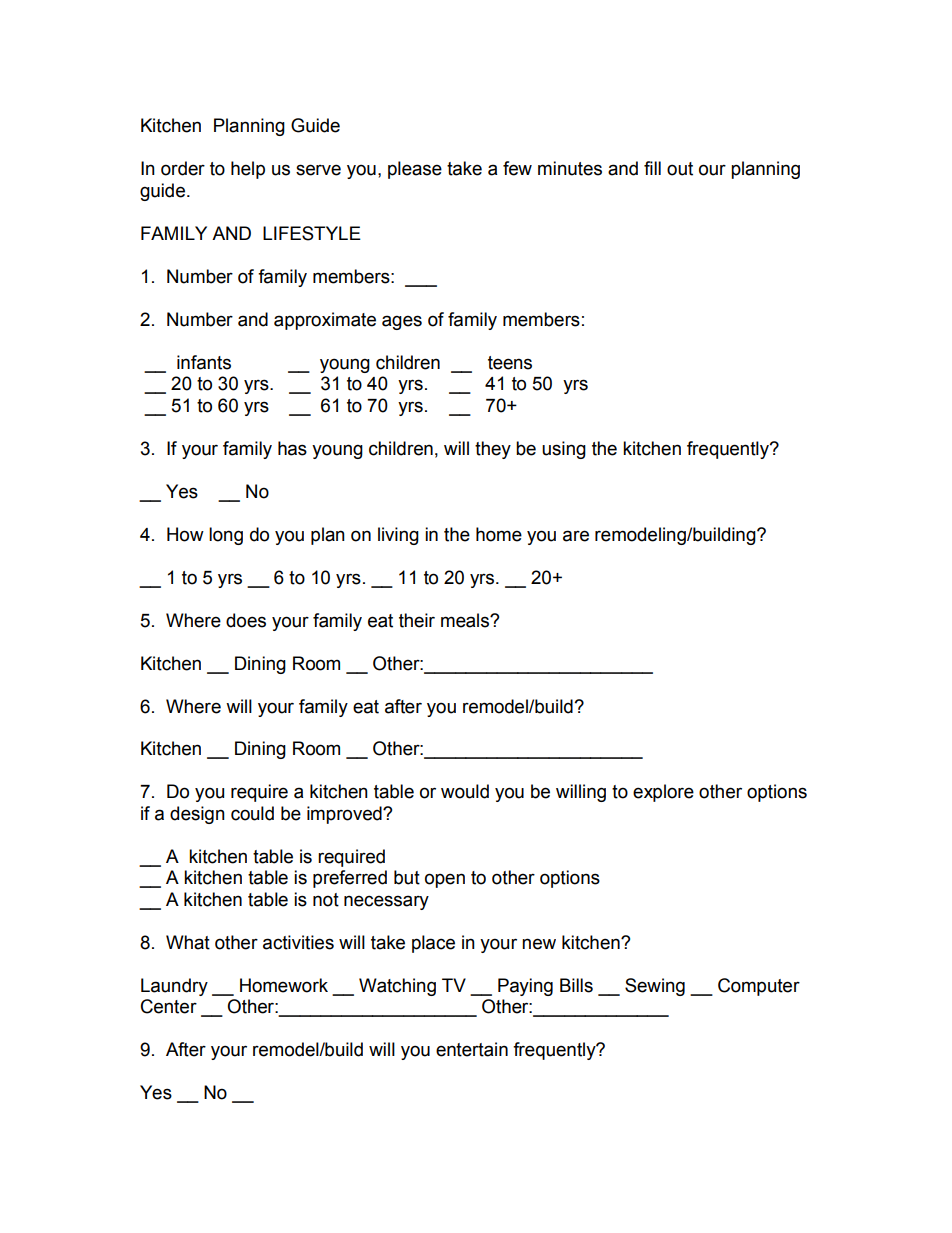 The height and width of the document is (1233, 952). I want to click on open, so click(445, 880).
